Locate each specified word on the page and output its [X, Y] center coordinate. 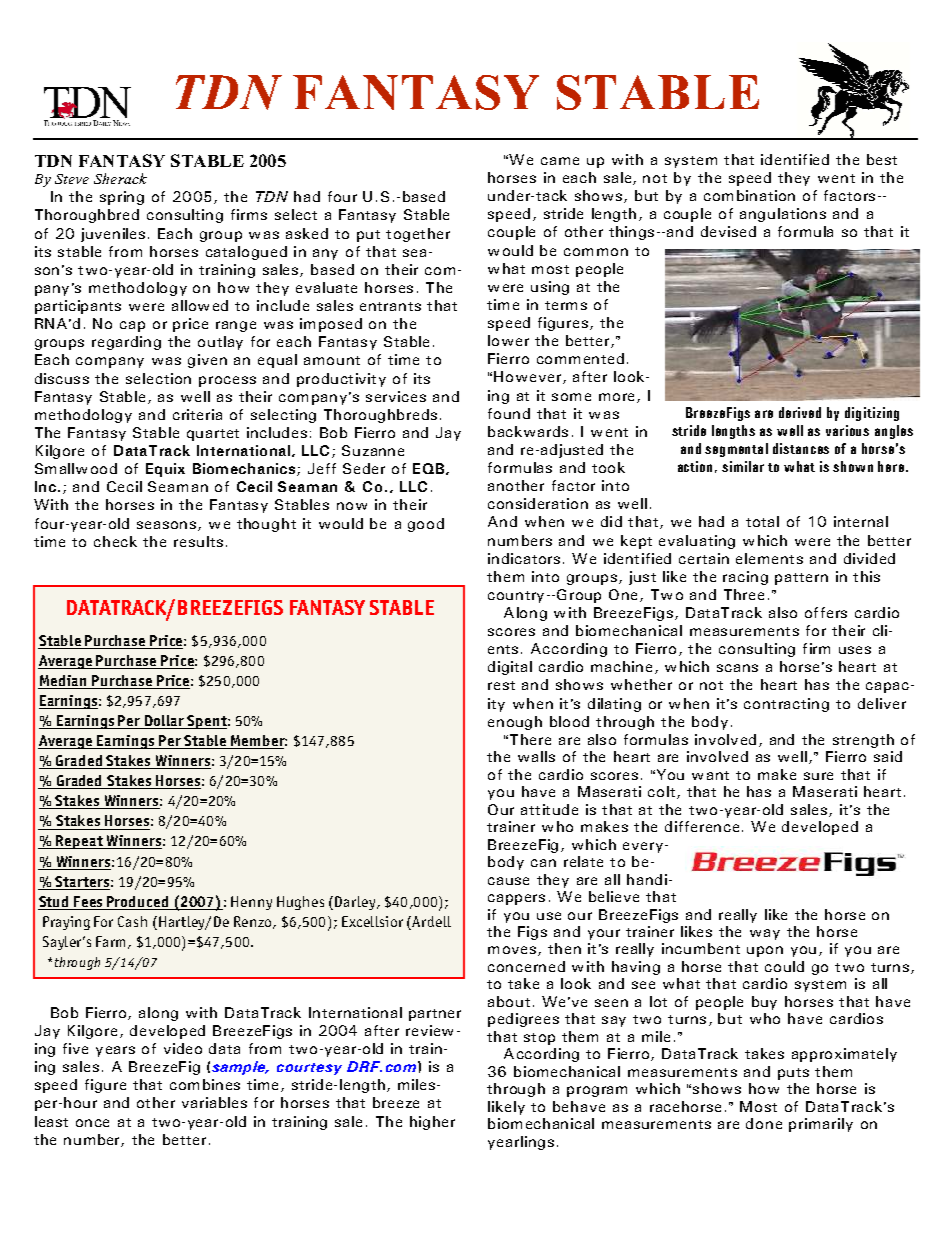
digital [510, 668]
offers [826, 612]
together [418, 235]
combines [205, 1084]
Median [63, 682]
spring [122, 198]
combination [749, 195]
